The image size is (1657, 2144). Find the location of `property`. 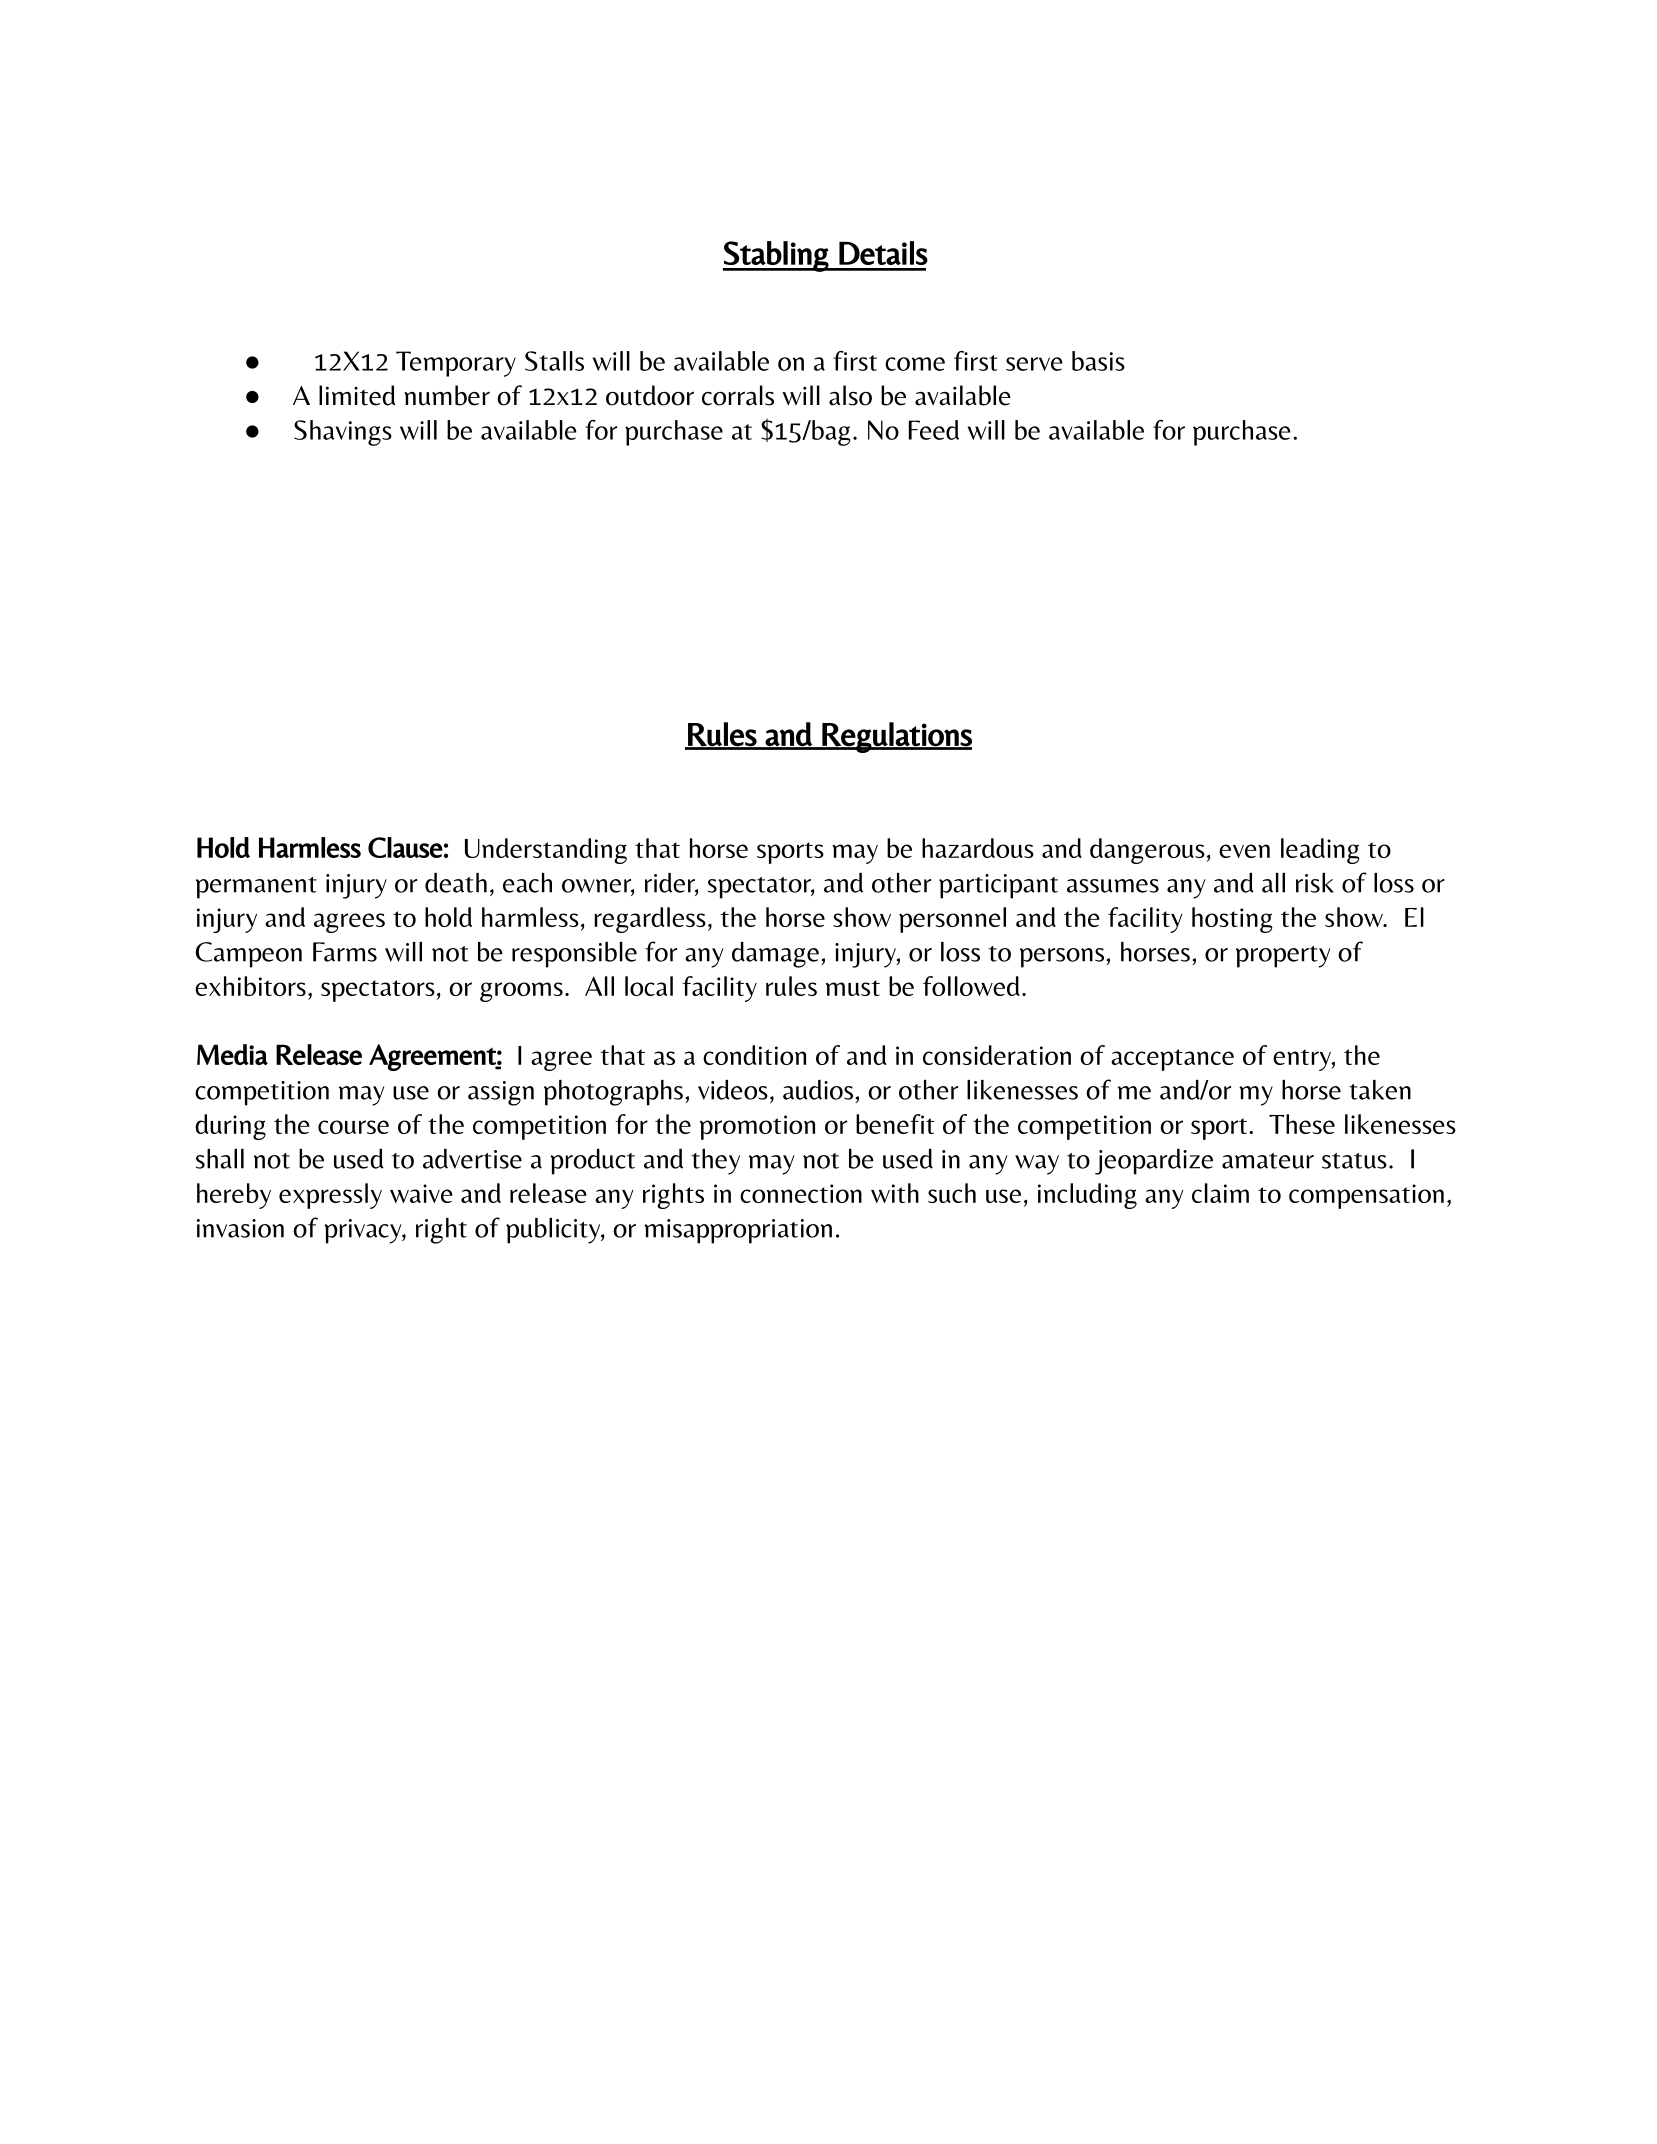

property is located at coordinates (1283, 957).
